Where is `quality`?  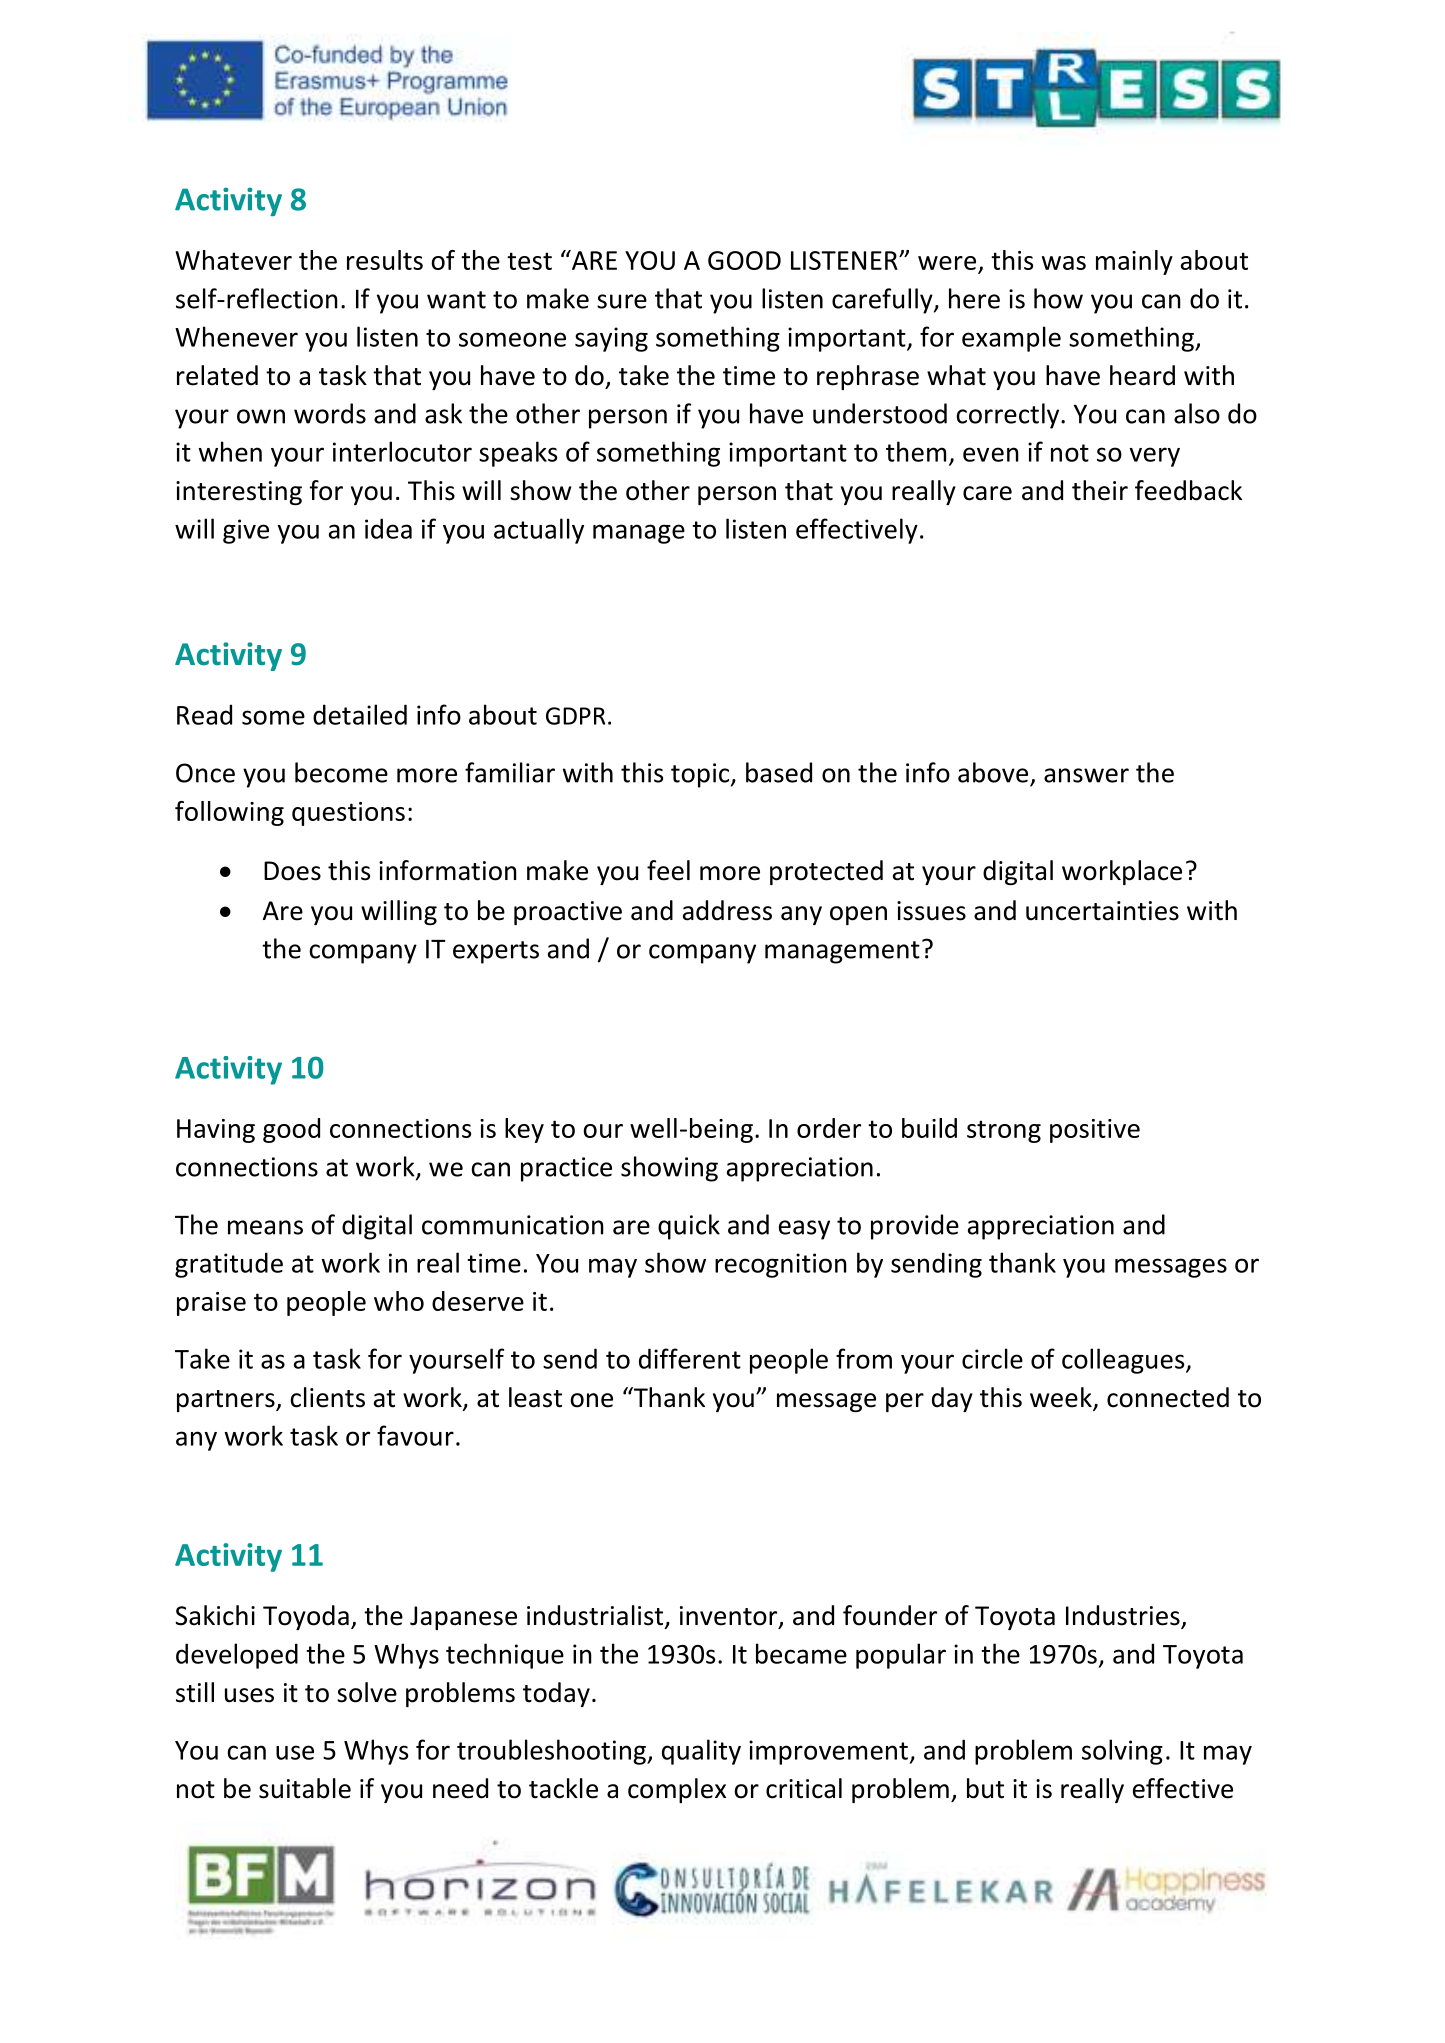
quality is located at coordinates (701, 1752).
